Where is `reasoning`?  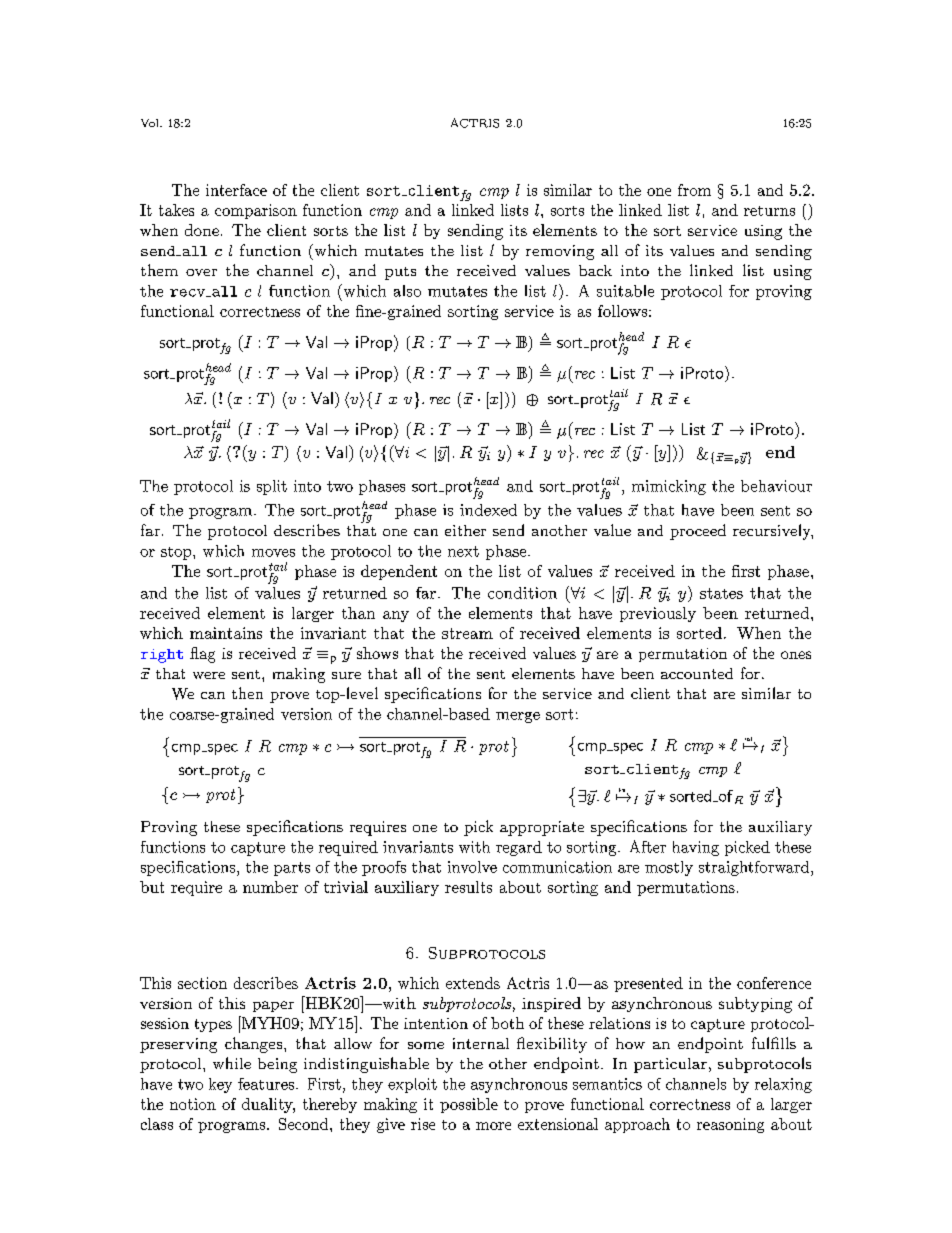
reasoning is located at coordinates (730, 1125).
